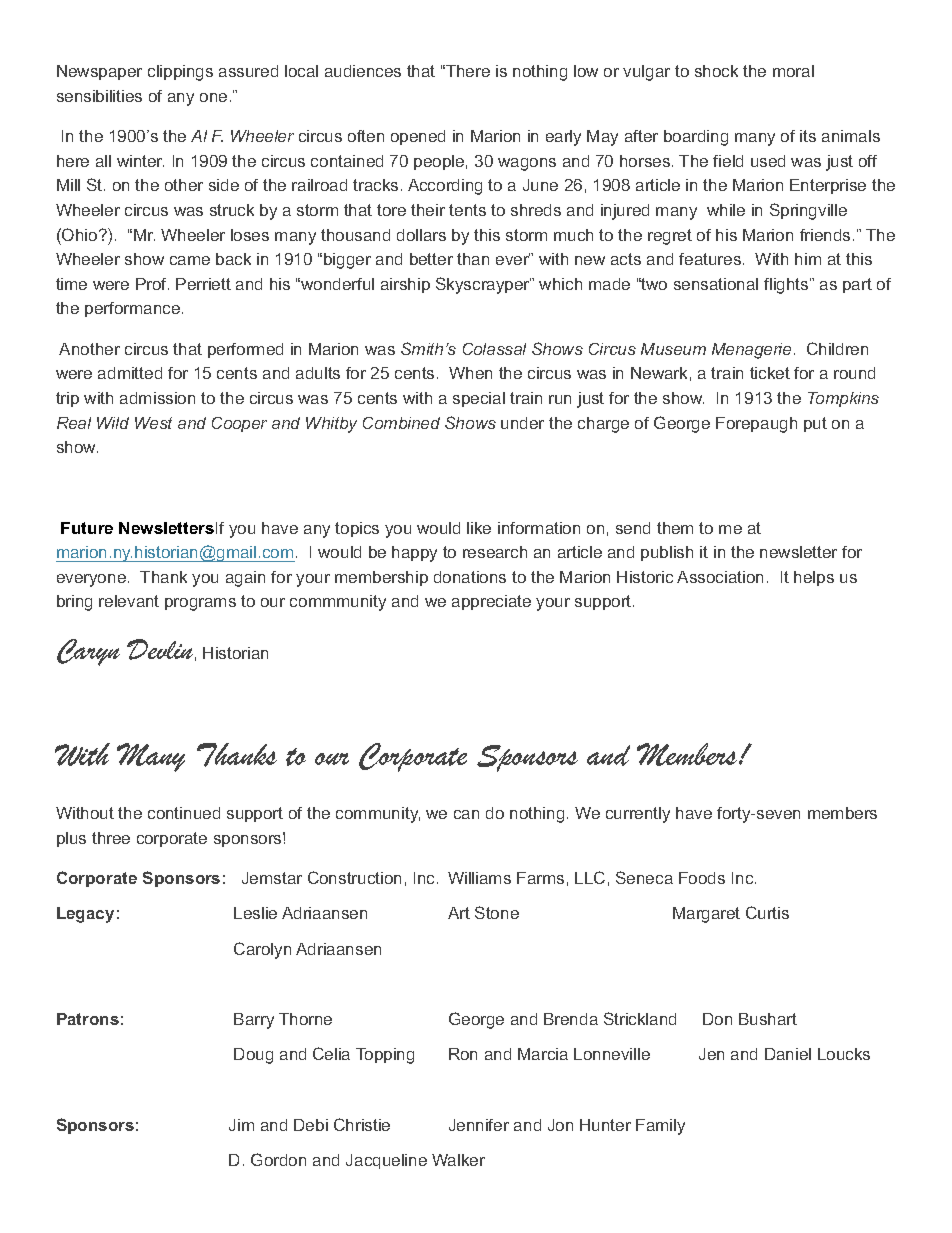 This screenshot has width=952, height=1233. I want to click on programs, so click(200, 604).
